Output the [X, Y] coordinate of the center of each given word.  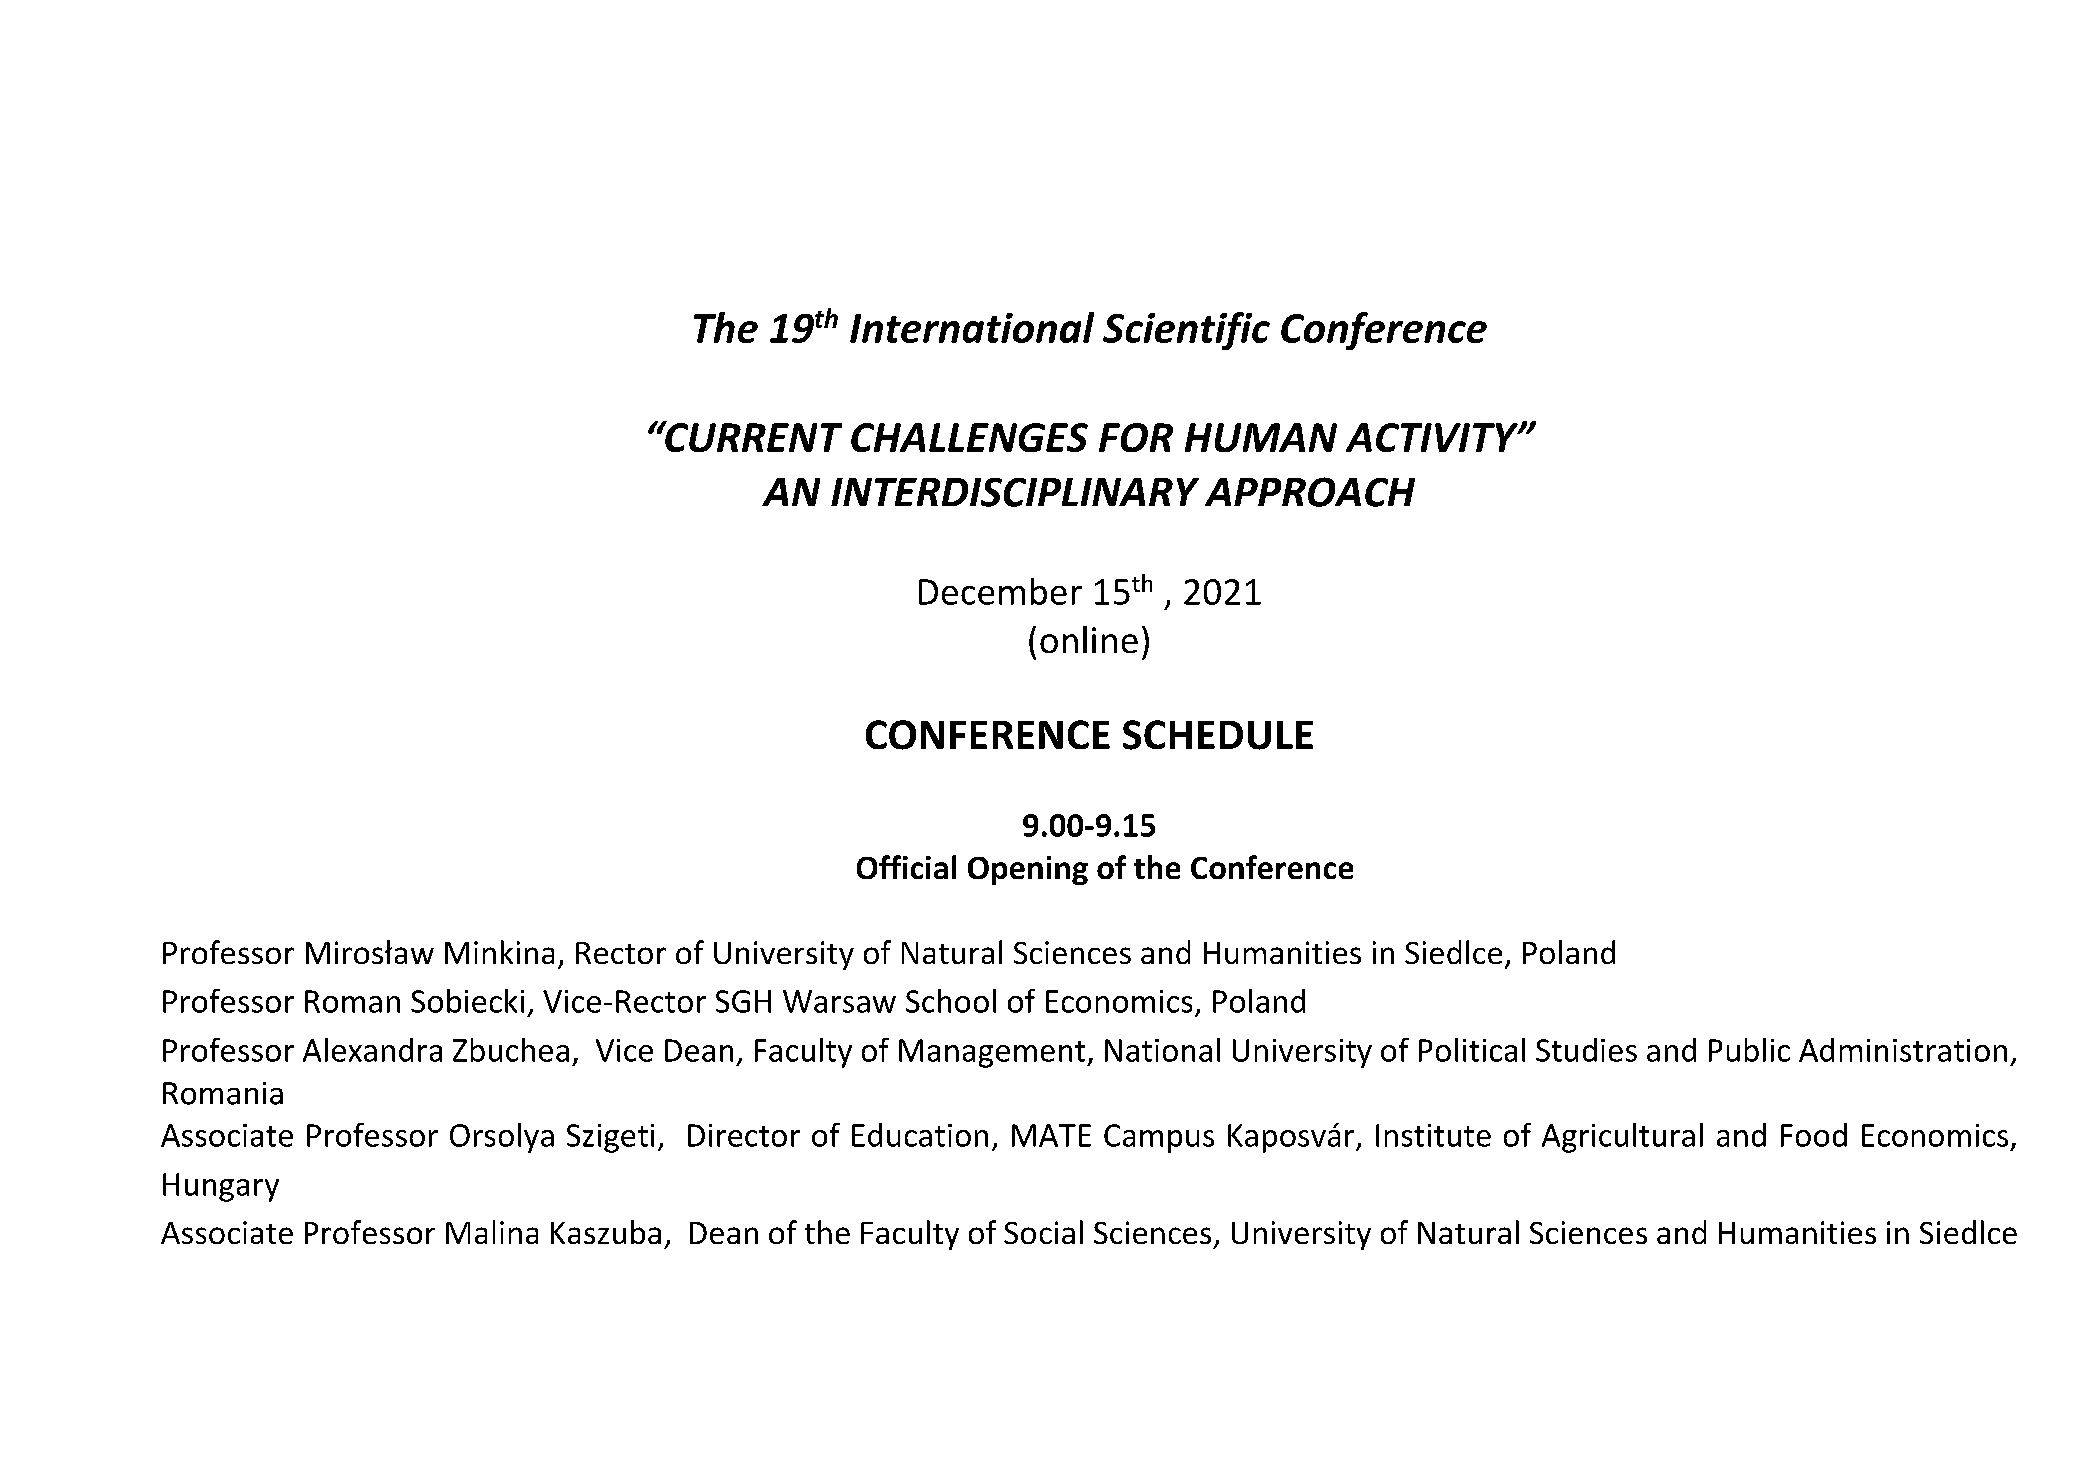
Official [906, 867]
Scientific [1186, 331]
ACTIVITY [1433, 437]
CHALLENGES [969, 437]
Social [1043, 1232]
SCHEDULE [1218, 735]
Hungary [221, 1187]
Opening [1028, 870]
